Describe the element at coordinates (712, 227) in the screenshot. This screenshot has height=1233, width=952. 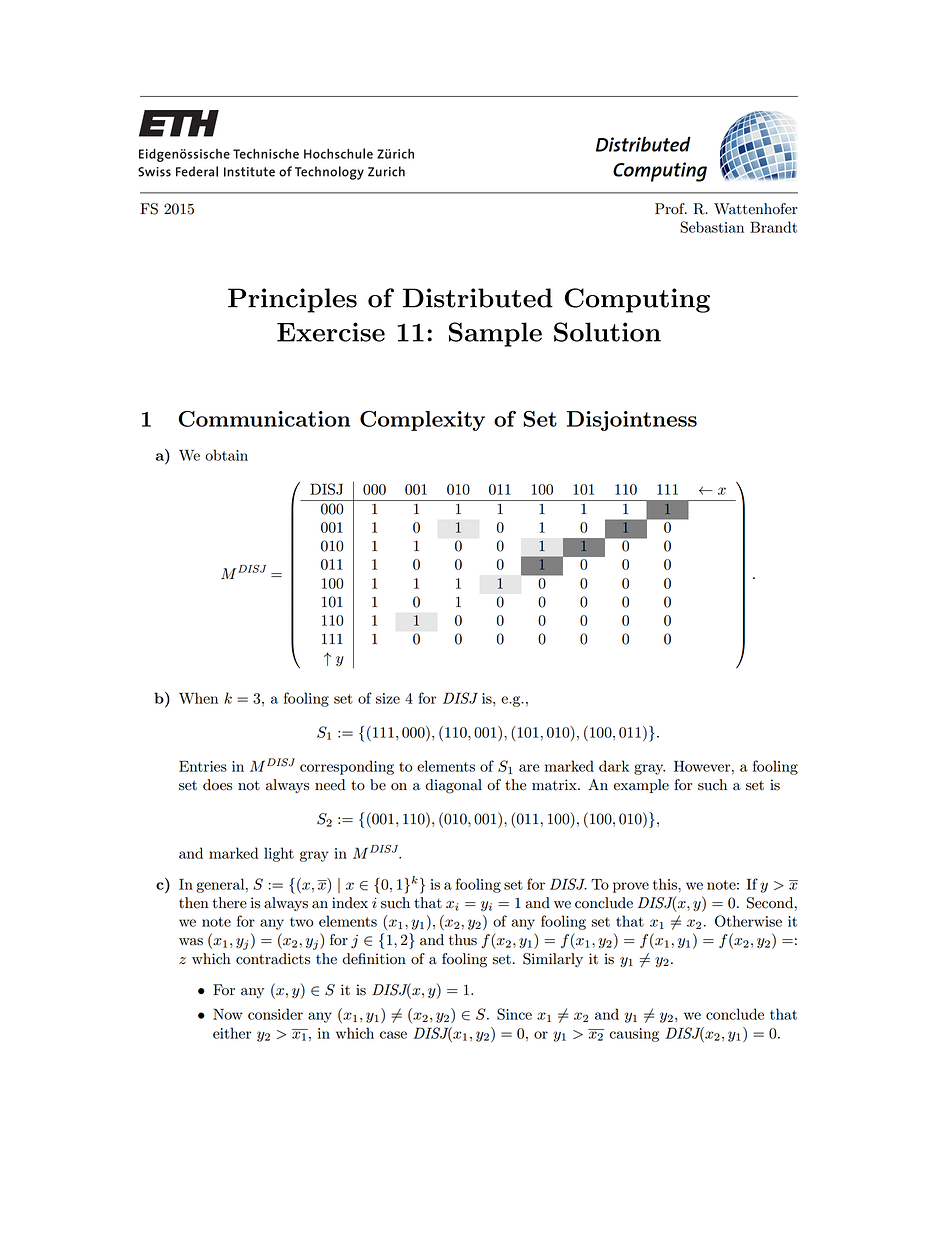
I see `Sebastian` at that location.
